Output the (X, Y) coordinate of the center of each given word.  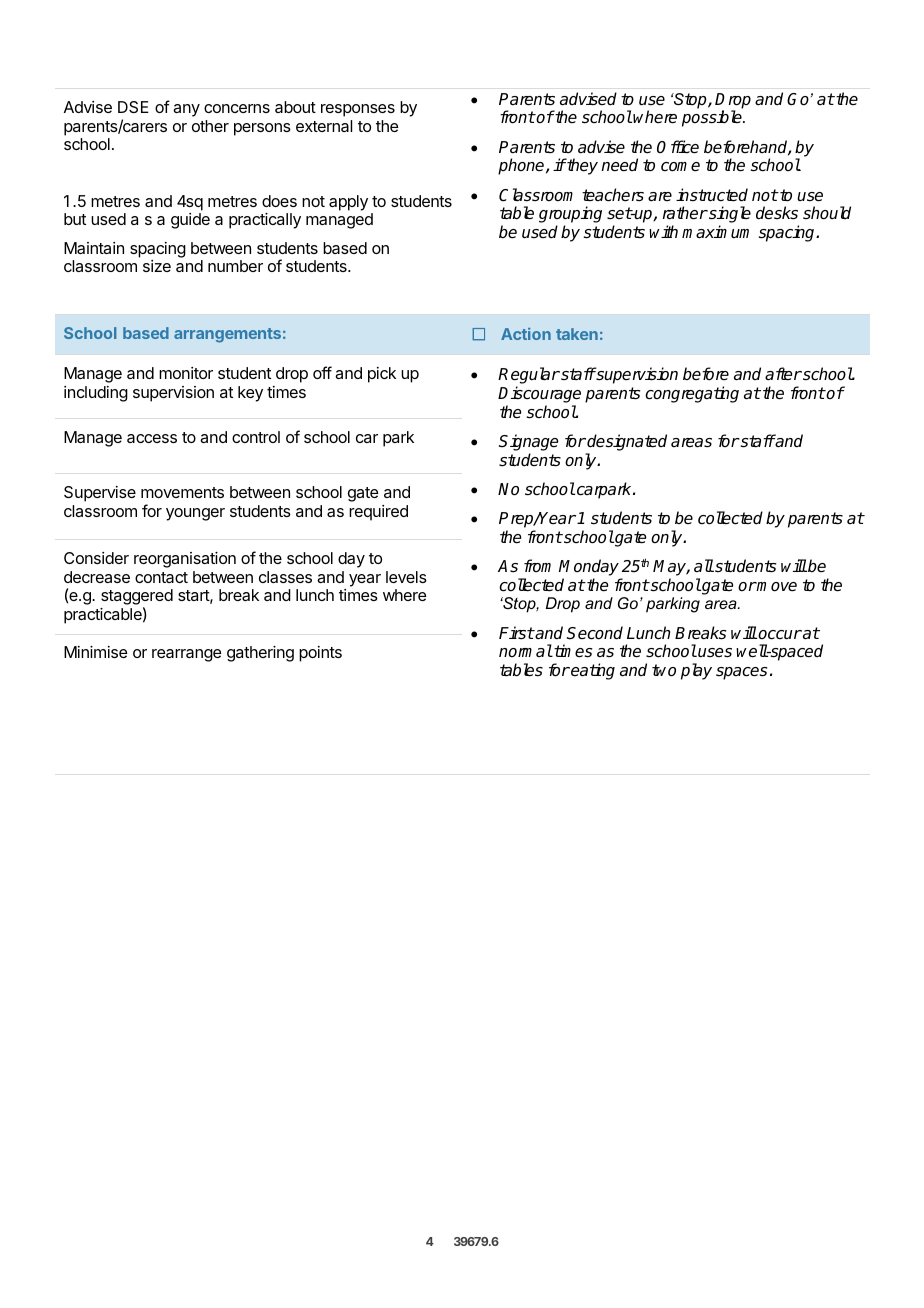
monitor (186, 373)
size (157, 266)
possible (713, 118)
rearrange (186, 655)
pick (382, 375)
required (378, 513)
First (516, 633)
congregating (692, 394)
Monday (589, 567)
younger (195, 514)
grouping (570, 216)
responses (358, 110)
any (186, 110)
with (663, 231)
